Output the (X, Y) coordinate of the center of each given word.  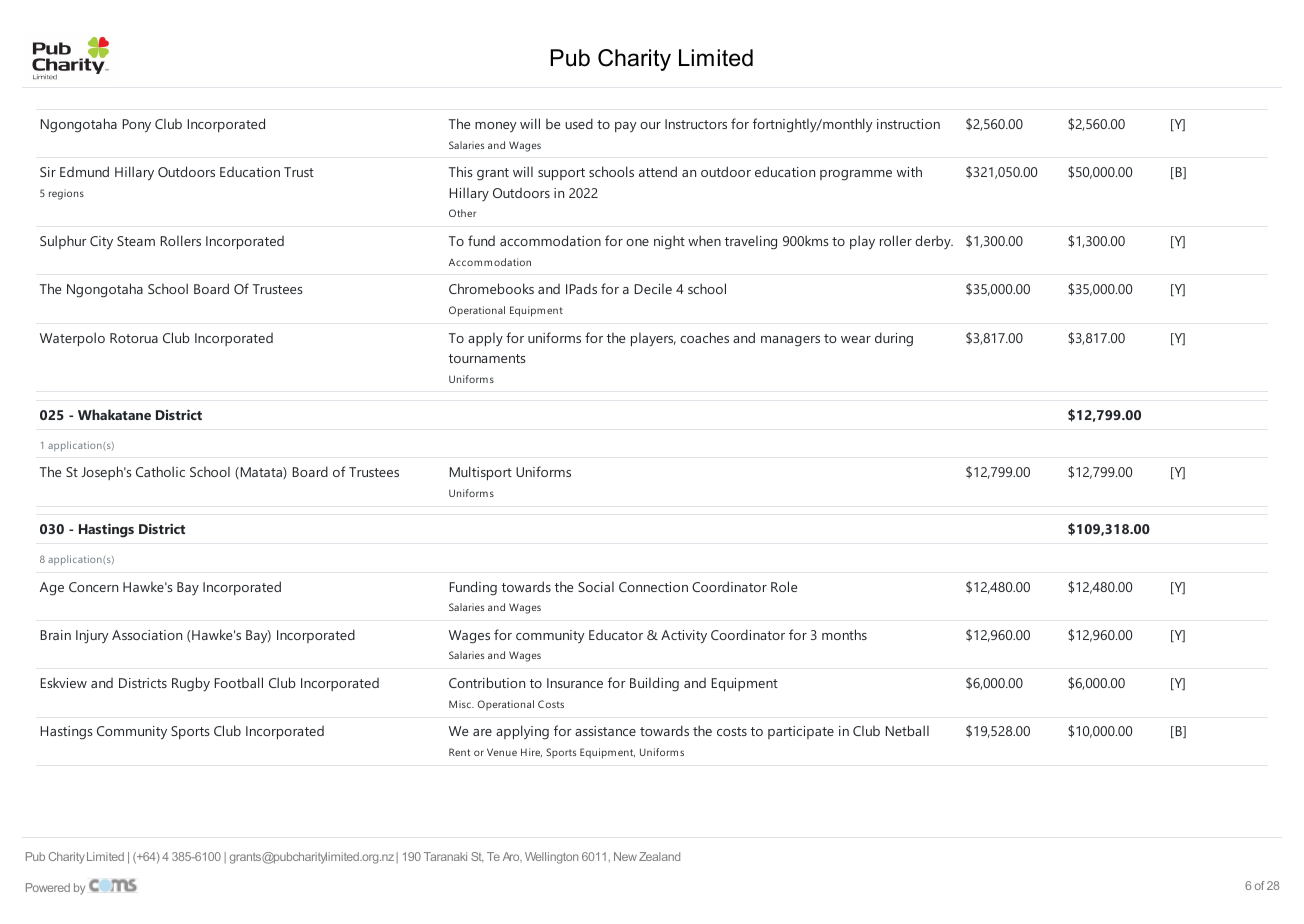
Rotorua (134, 338)
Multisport (481, 473)
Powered (48, 887)
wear (856, 339)
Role (784, 586)
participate (801, 732)
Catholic (160, 471)
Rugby (191, 684)
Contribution (487, 682)
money (496, 127)
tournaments (487, 358)
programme (856, 175)
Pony (137, 126)
